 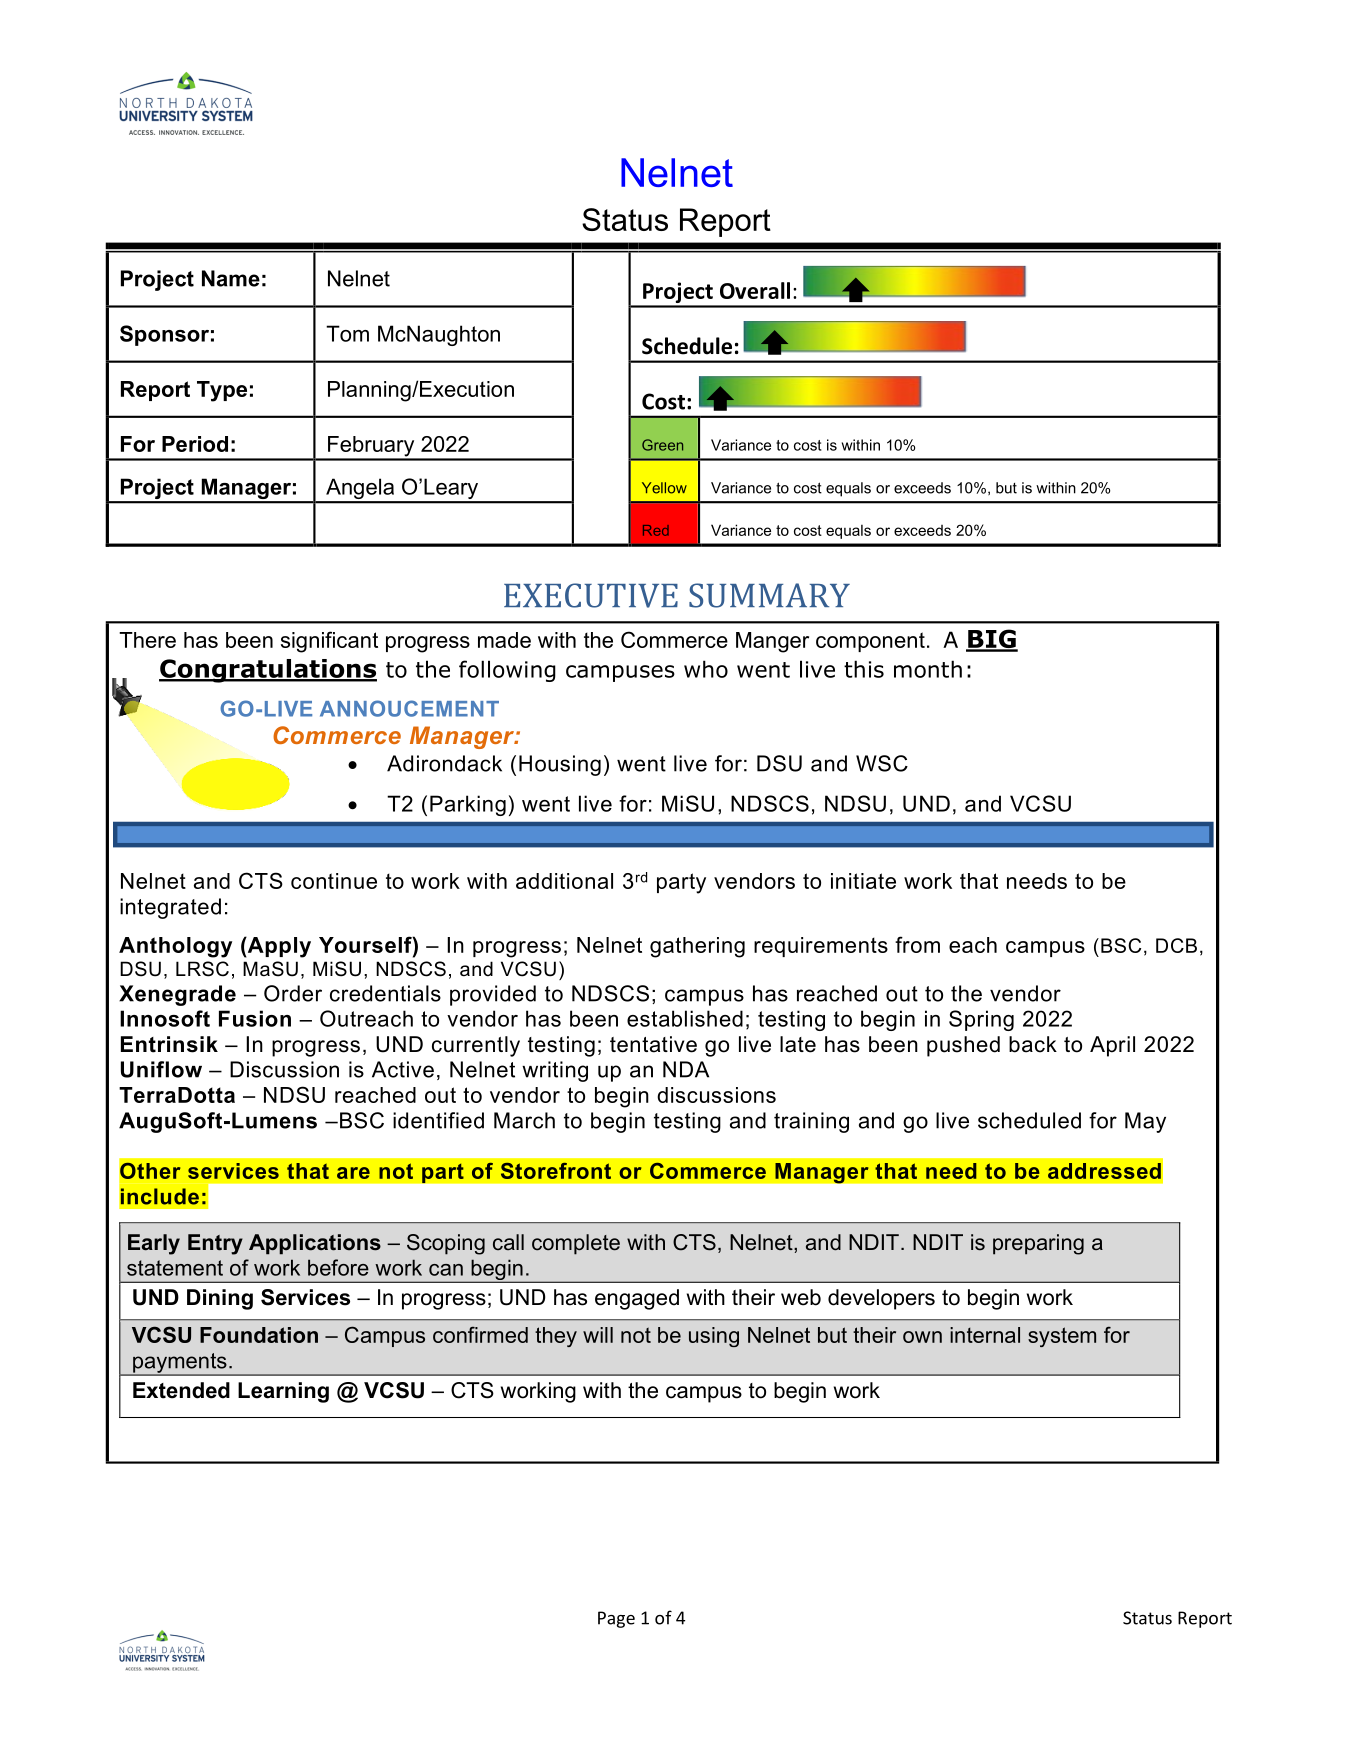 What do you see at coordinates (1104, 1171) in the screenshot?
I see `addressed` at bounding box center [1104, 1171].
